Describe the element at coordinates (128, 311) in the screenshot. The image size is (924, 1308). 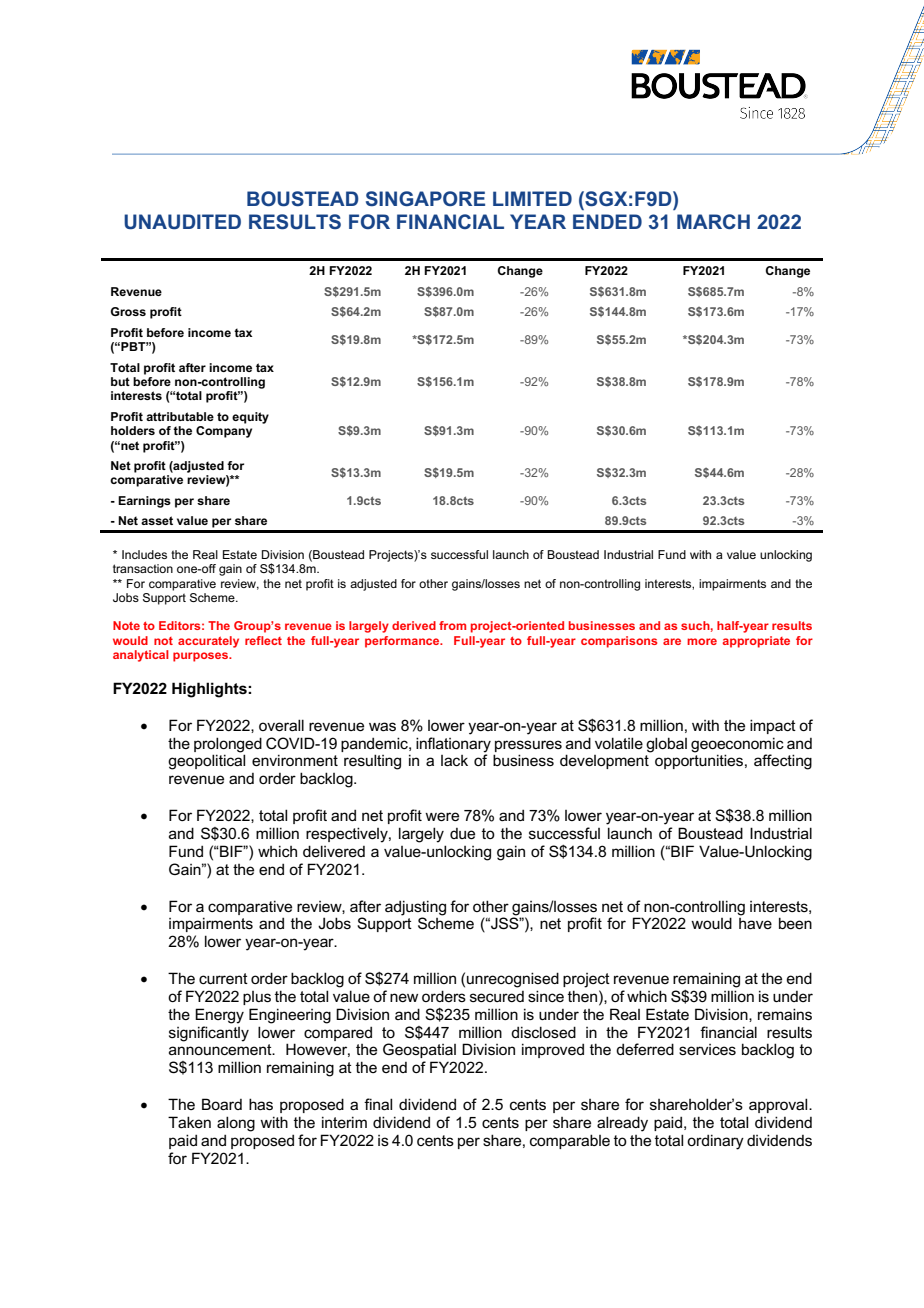
I see `Gross` at that location.
